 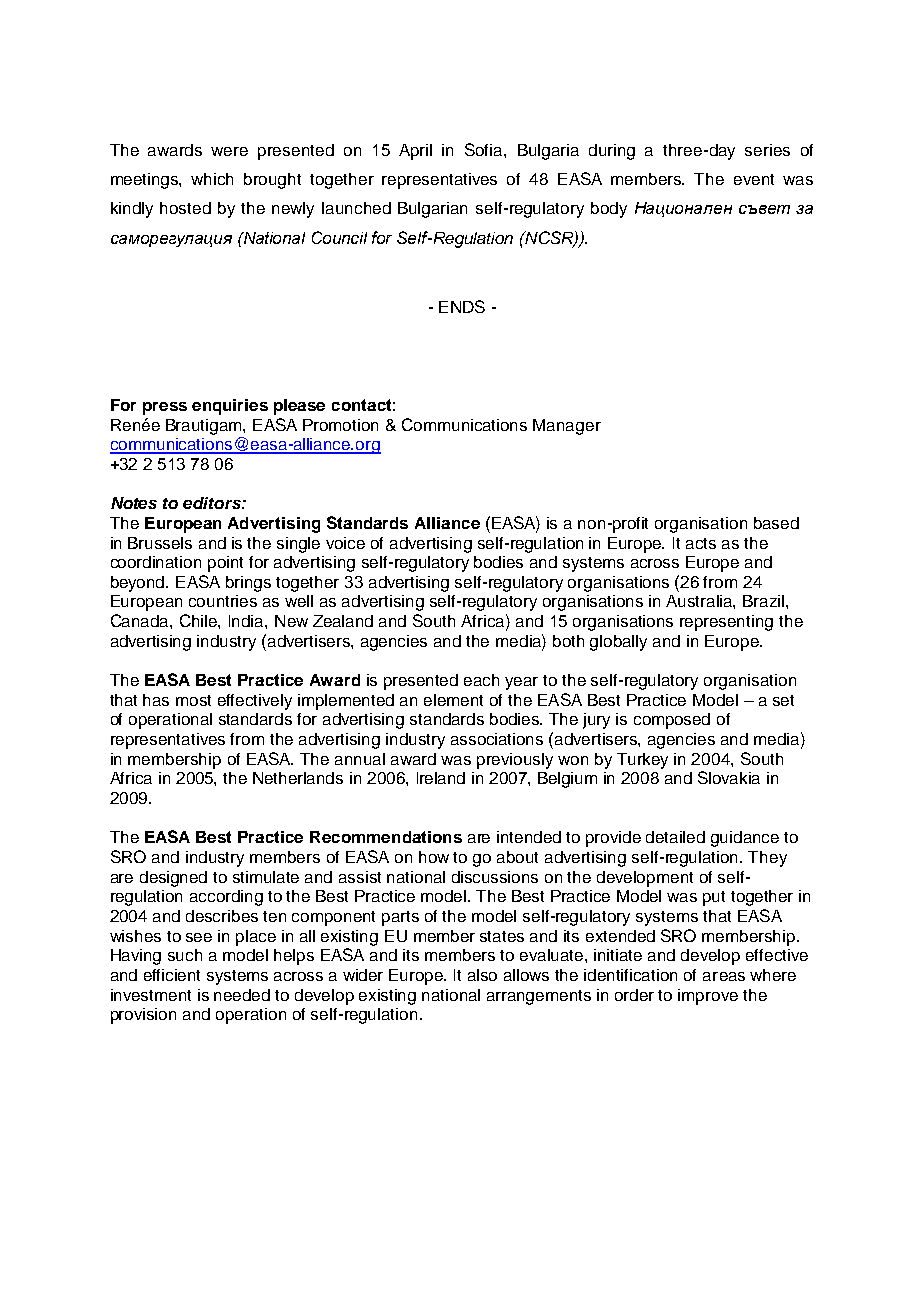 What do you see at coordinates (230, 407) in the document?
I see `enquiries` at bounding box center [230, 407].
